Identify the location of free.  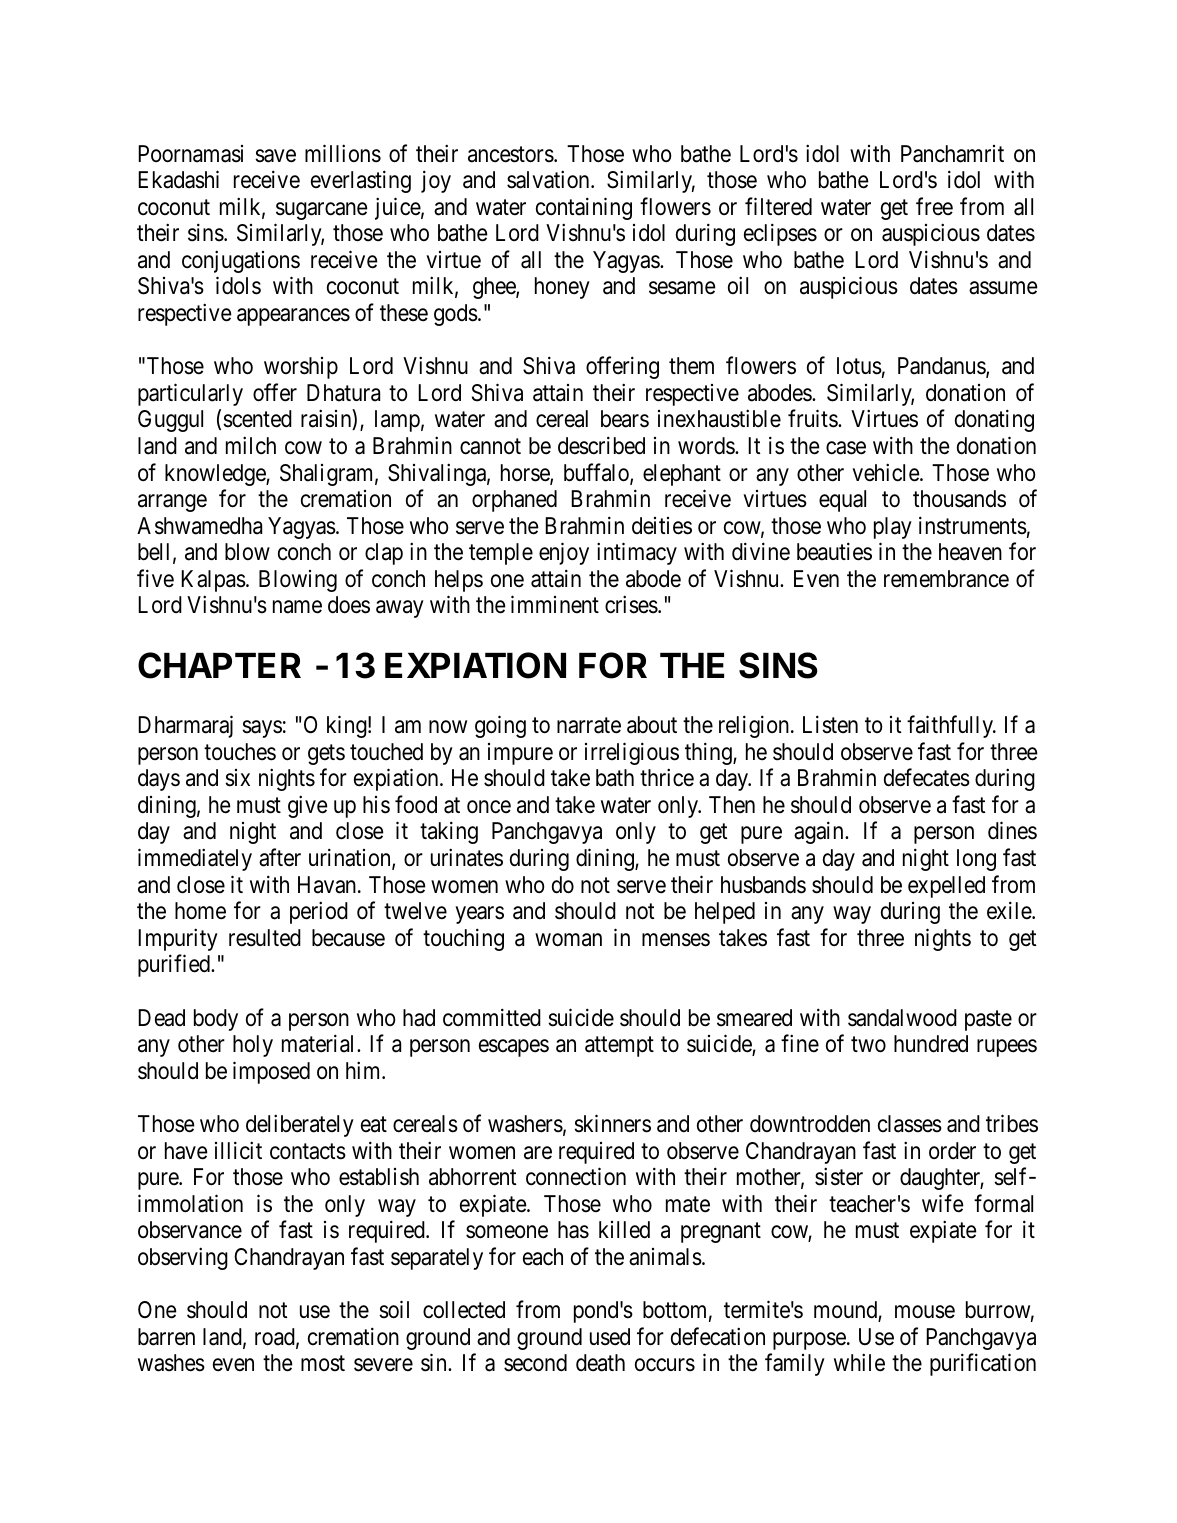
(934, 206).
